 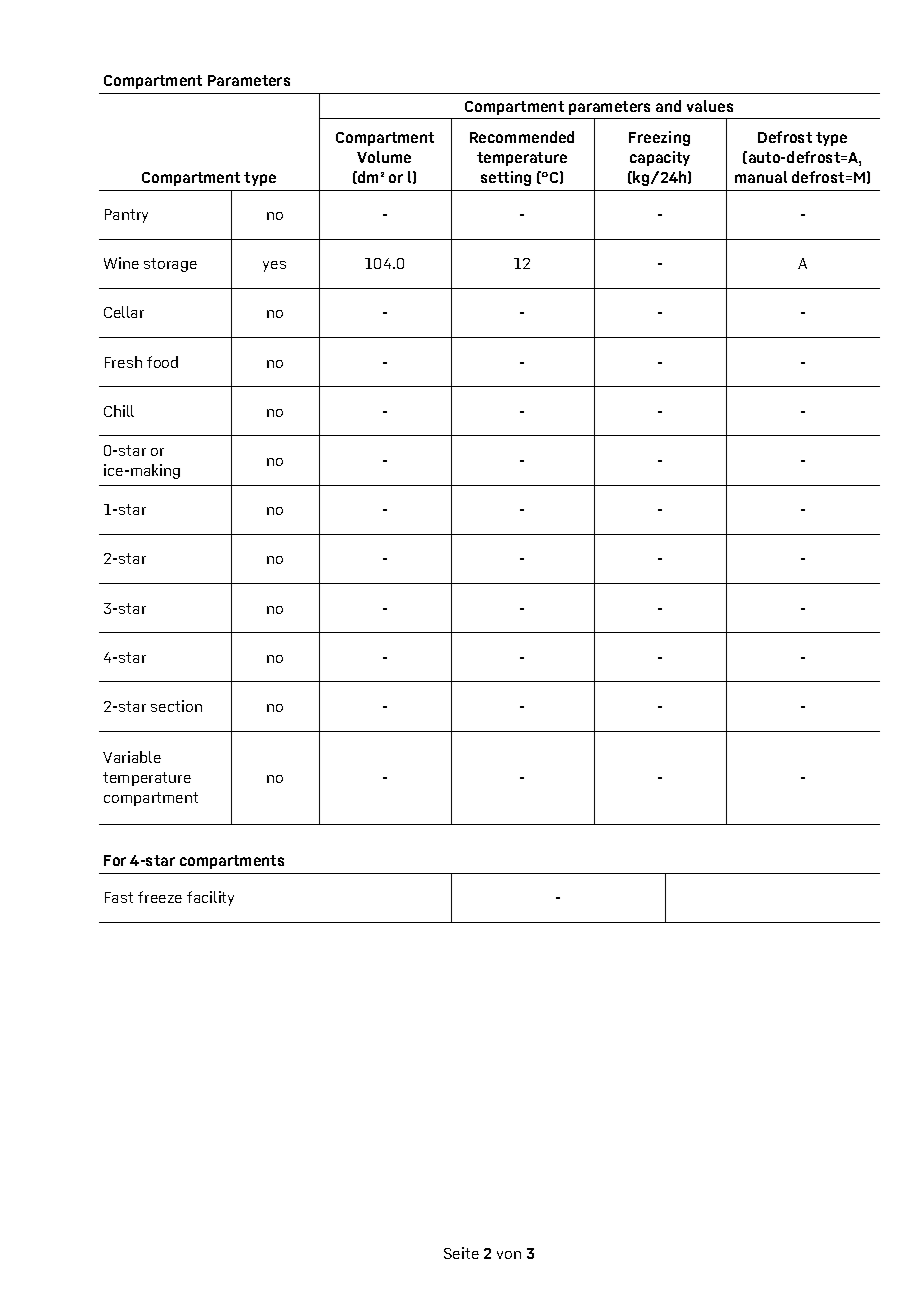 I want to click on facility, so click(x=210, y=898).
